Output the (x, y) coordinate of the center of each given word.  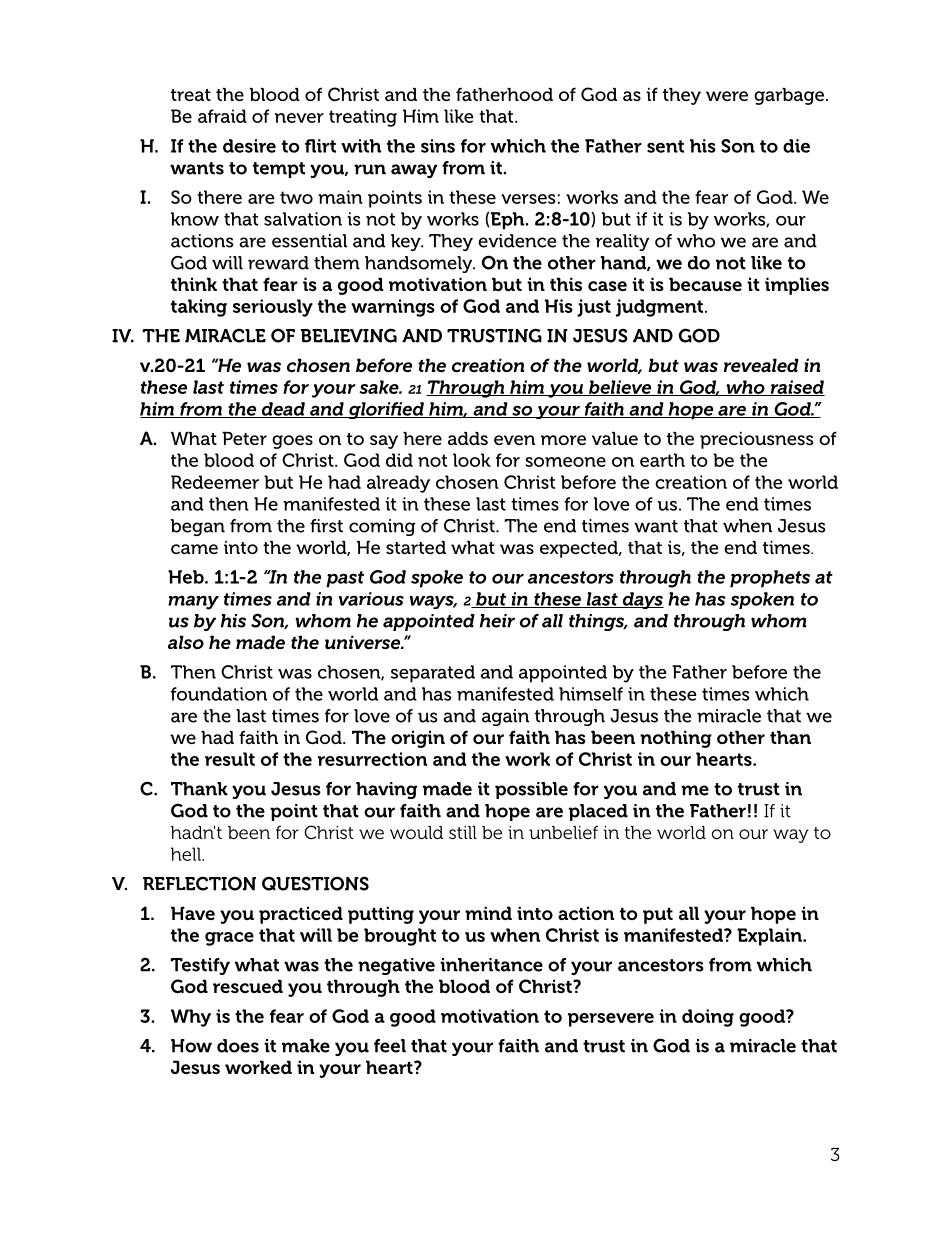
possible (531, 790)
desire (249, 146)
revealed (761, 365)
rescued (248, 986)
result (230, 759)
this (566, 284)
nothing (676, 739)
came (194, 549)
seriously (273, 308)
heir (497, 621)
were (727, 96)
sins (438, 146)
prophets (770, 579)
